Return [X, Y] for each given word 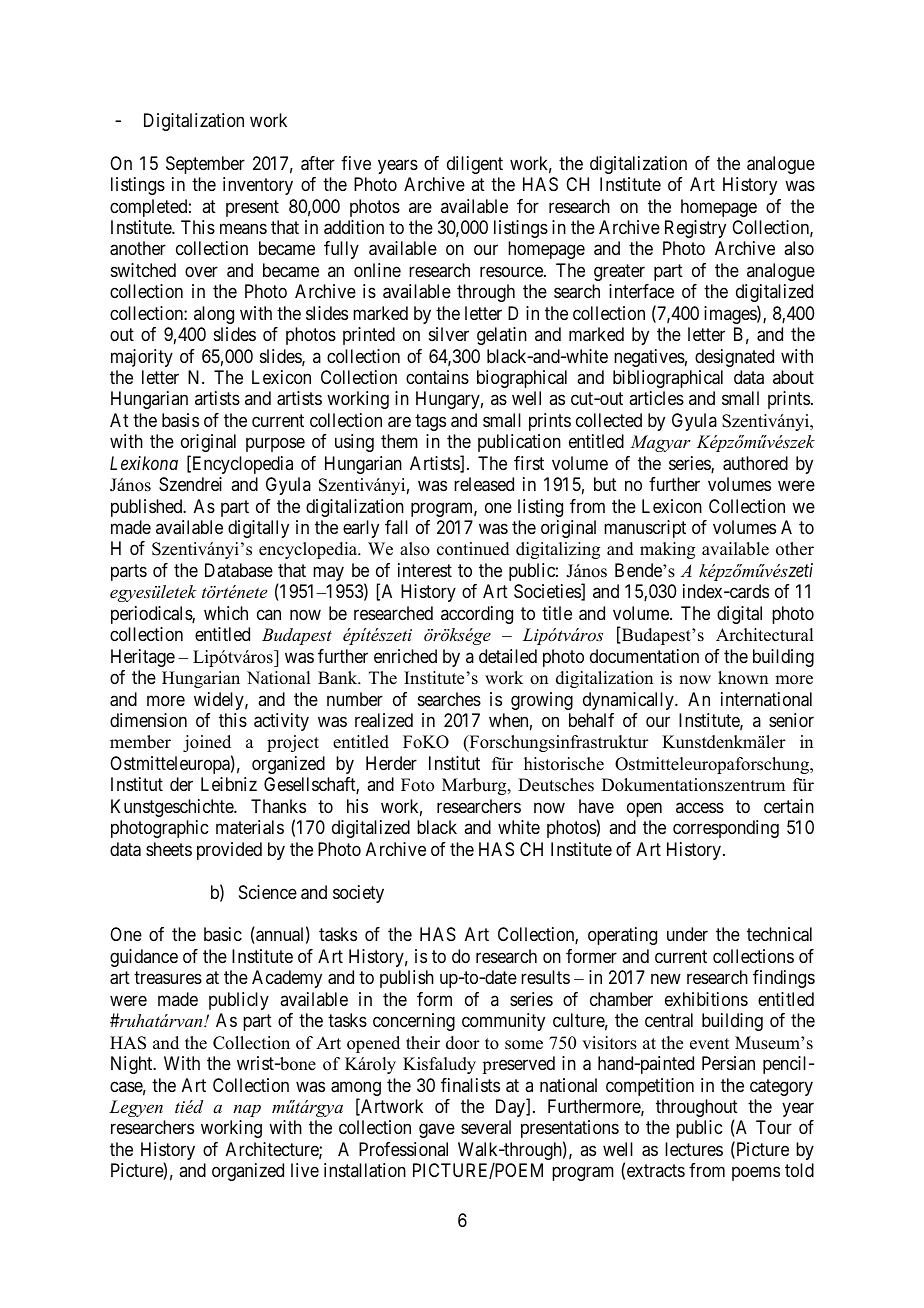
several [486, 1127]
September [205, 165]
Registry [695, 229]
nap [247, 1111]
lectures [694, 1149]
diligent [475, 165]
